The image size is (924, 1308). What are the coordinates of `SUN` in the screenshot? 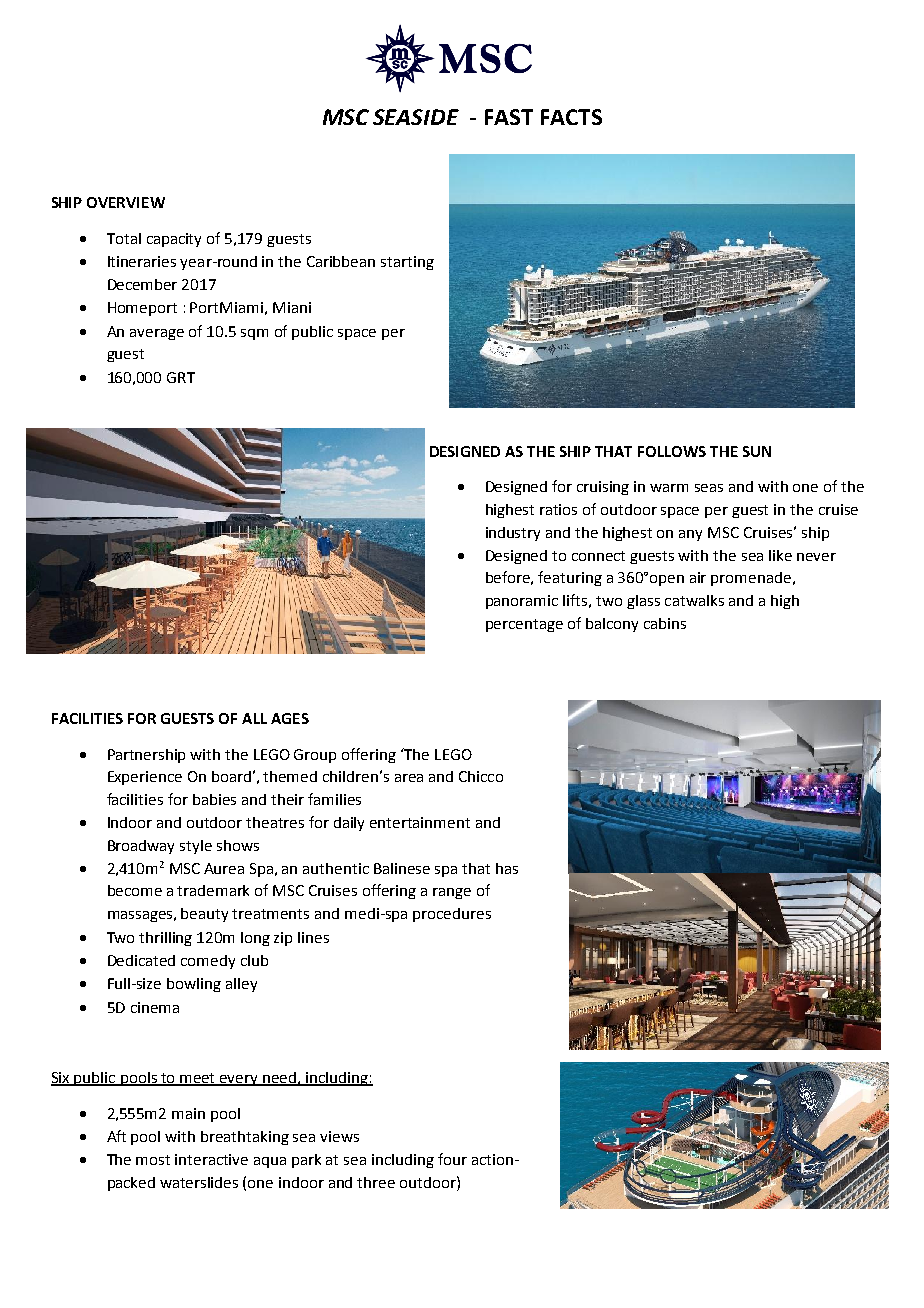 It's located at (757, 451).
